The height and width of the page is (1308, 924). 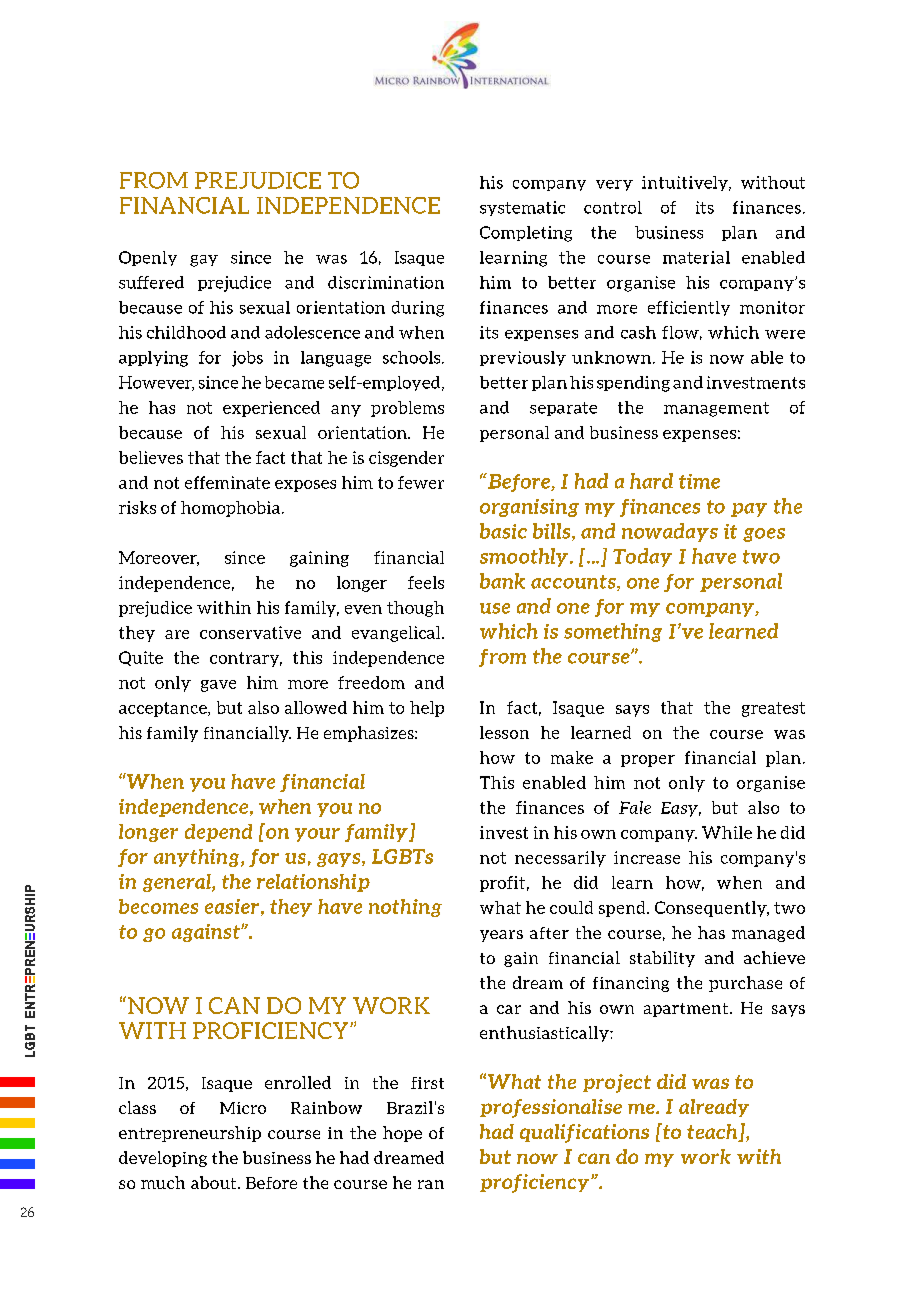 What do you see at coordinates (522, 208) in the page?
I see `systematic` at bounding box center [522, 208].
